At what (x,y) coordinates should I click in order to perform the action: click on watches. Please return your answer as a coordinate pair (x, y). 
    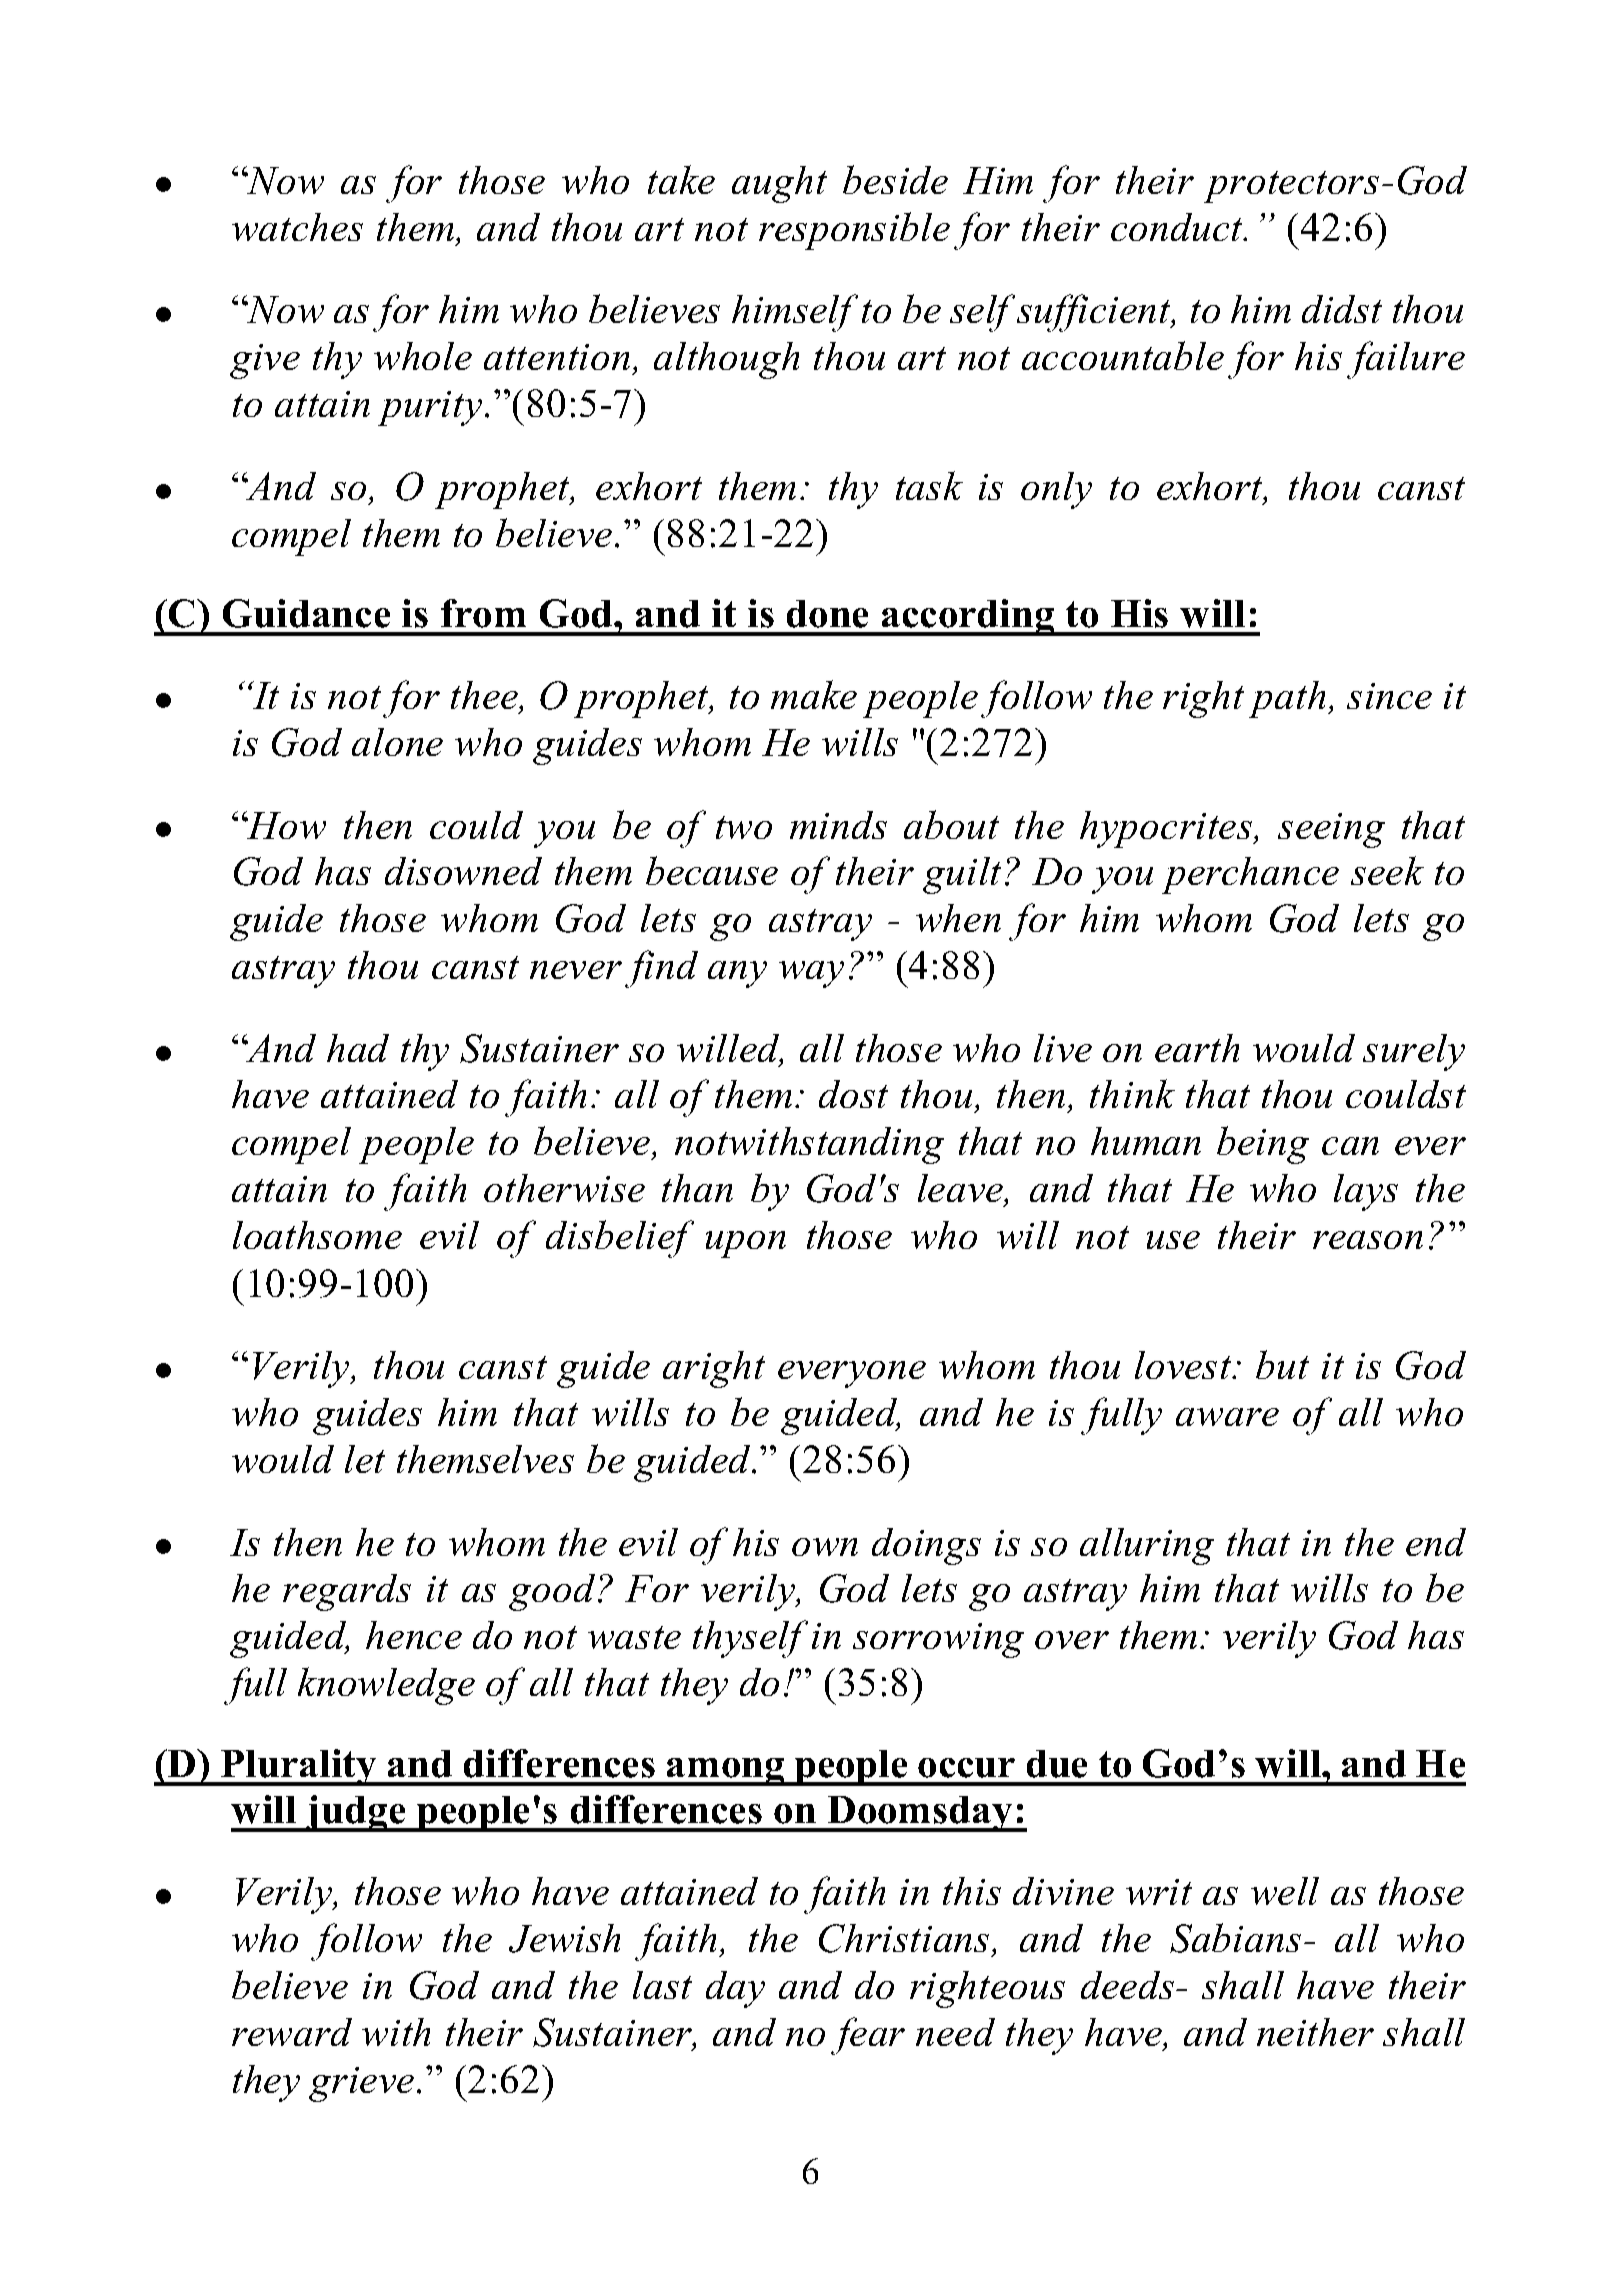
    Looking at the image, I should click on (297, 227).
